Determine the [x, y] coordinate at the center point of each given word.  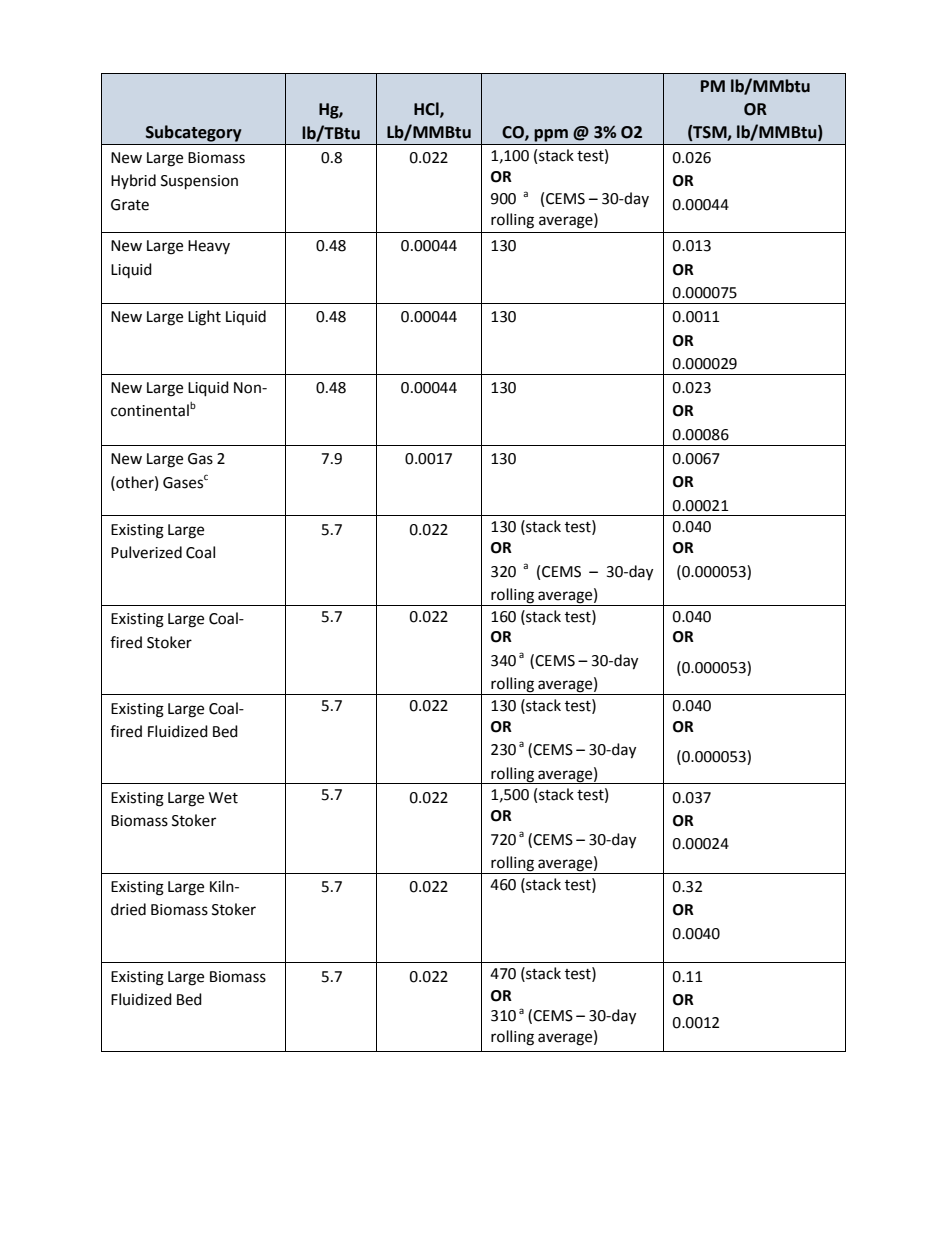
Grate [130, 205]
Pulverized [146, 552]
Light [204, 318]
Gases [183, 483]
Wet [223, 798]
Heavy [209, 247]
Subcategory [193, 133]
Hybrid [133, 181]
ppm [551, 135]
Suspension [199, 182]
